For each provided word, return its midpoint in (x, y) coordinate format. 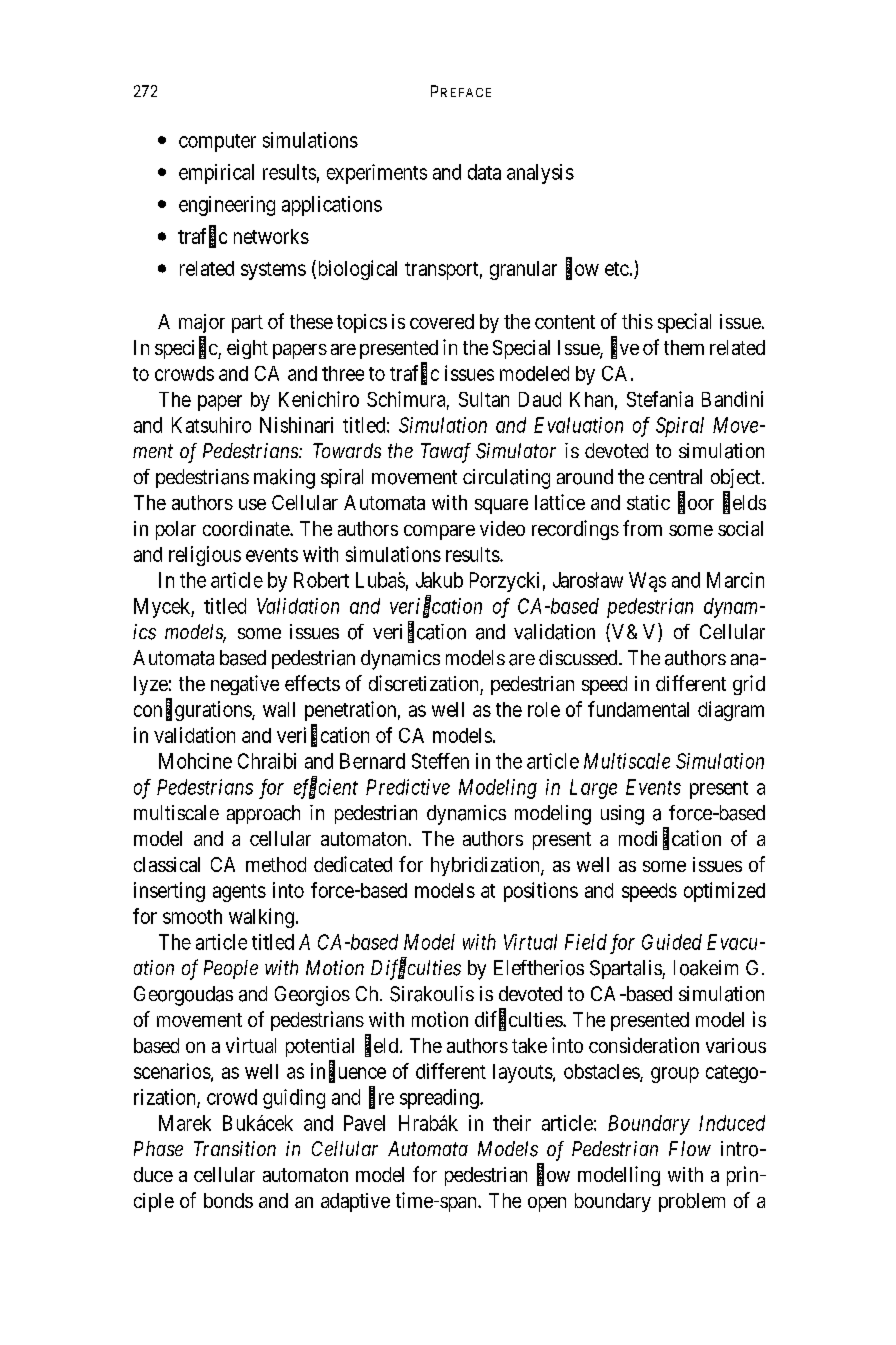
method (276, 864)
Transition (235, 1148)
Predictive (408, 787)
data (484, 172)
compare (439, 532)
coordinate (247, 528)
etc (617, 269)
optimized (724, 892)
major (202, 323)
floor (696, 503)
